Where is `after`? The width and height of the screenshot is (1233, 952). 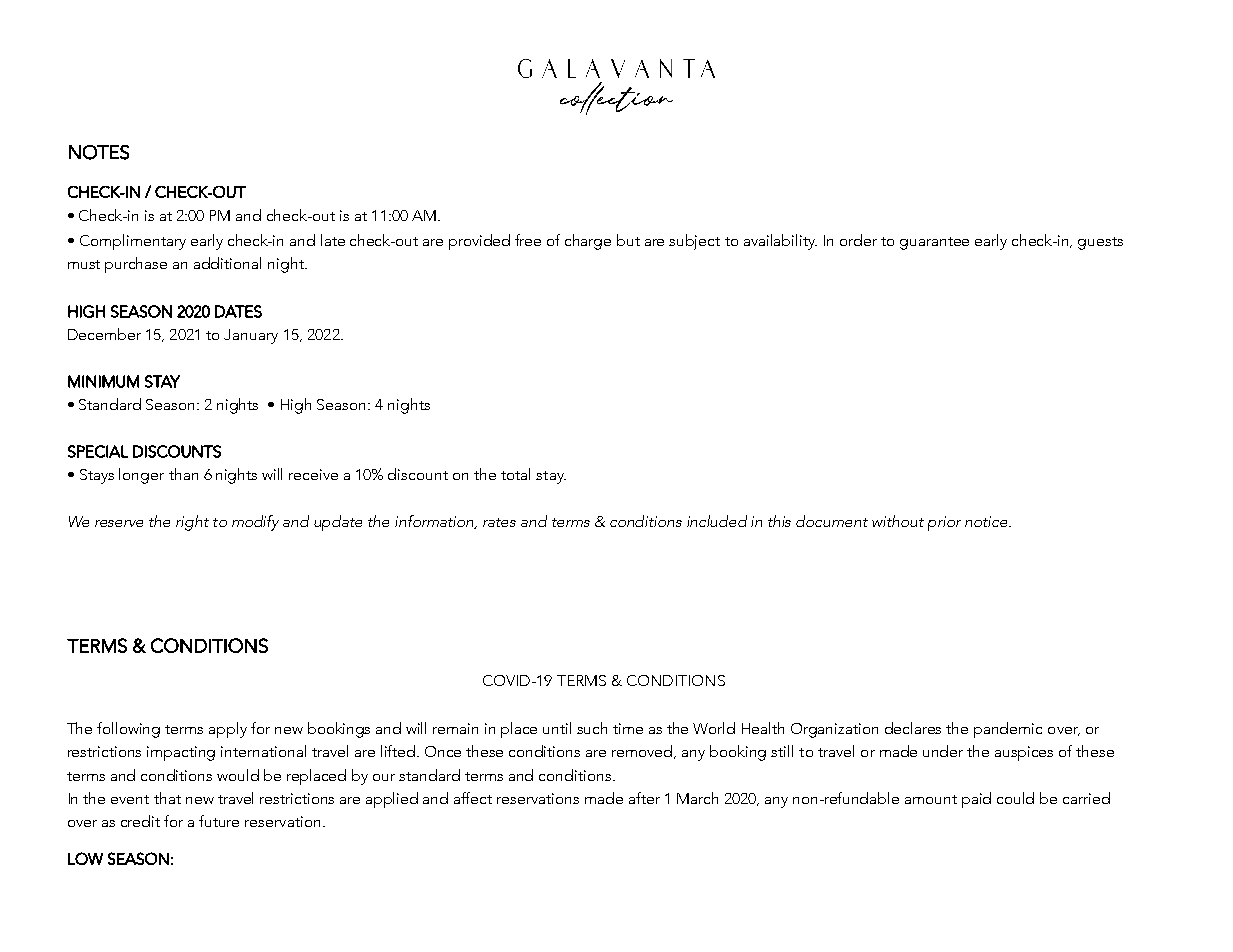 after is located at coordinates (644, 798).
